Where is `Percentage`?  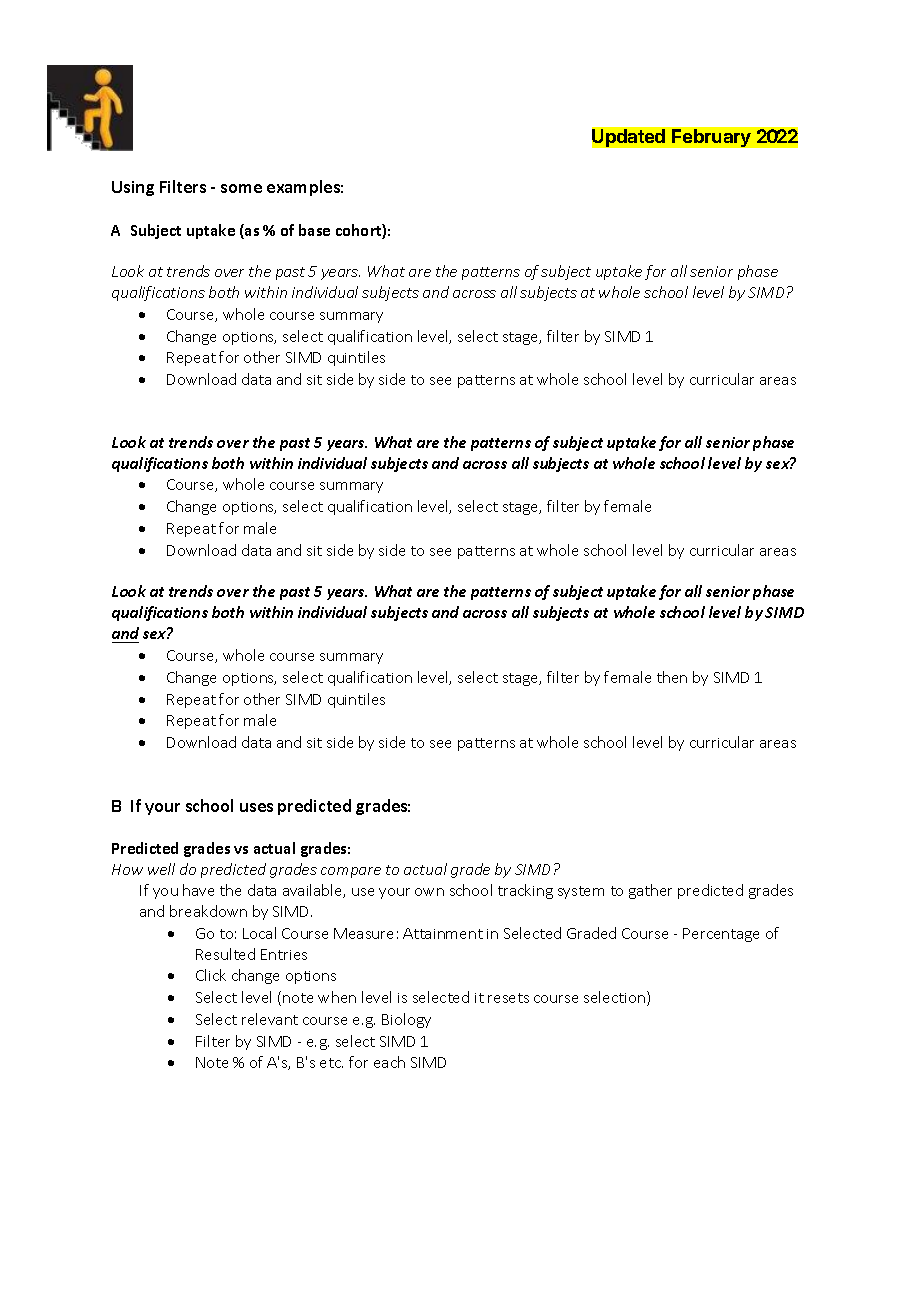 Percentage is located at coordinates (721, 935).
